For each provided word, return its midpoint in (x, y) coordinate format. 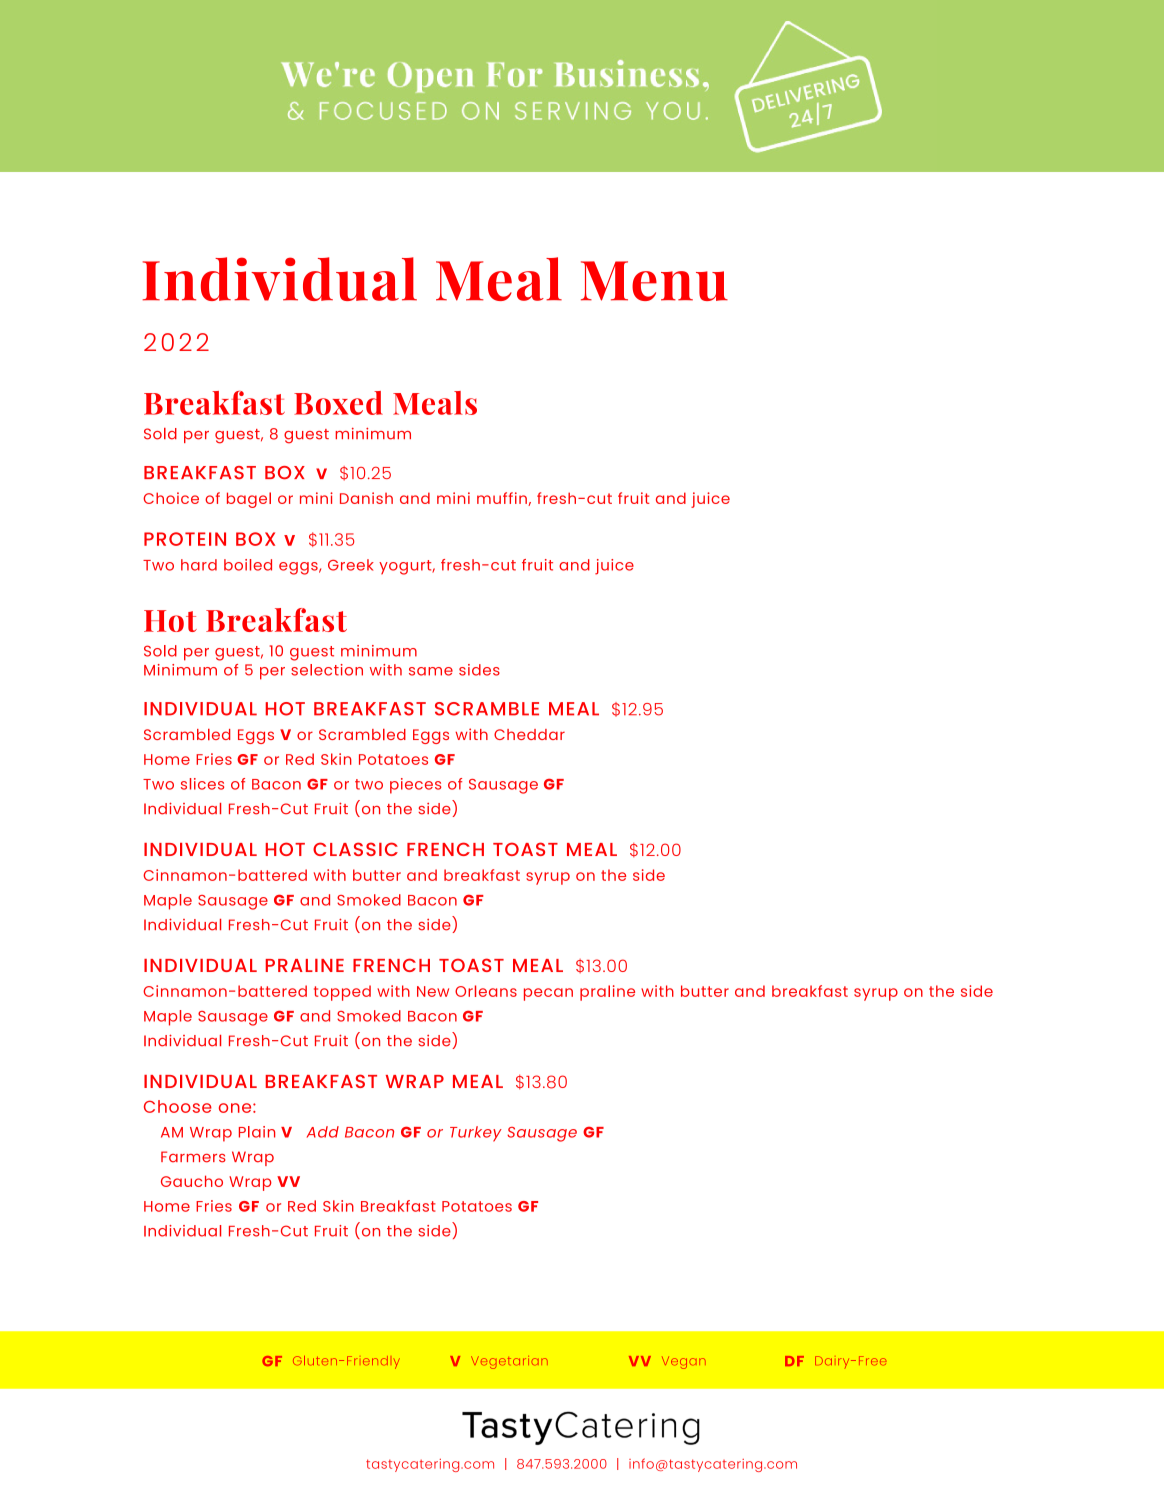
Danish (366, 498)
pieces (415, 786)
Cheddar (529, 734)
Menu (654, 281)
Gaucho (192, 1181)
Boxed (338, 403)
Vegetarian (509, 1362)
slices (202, 784)
